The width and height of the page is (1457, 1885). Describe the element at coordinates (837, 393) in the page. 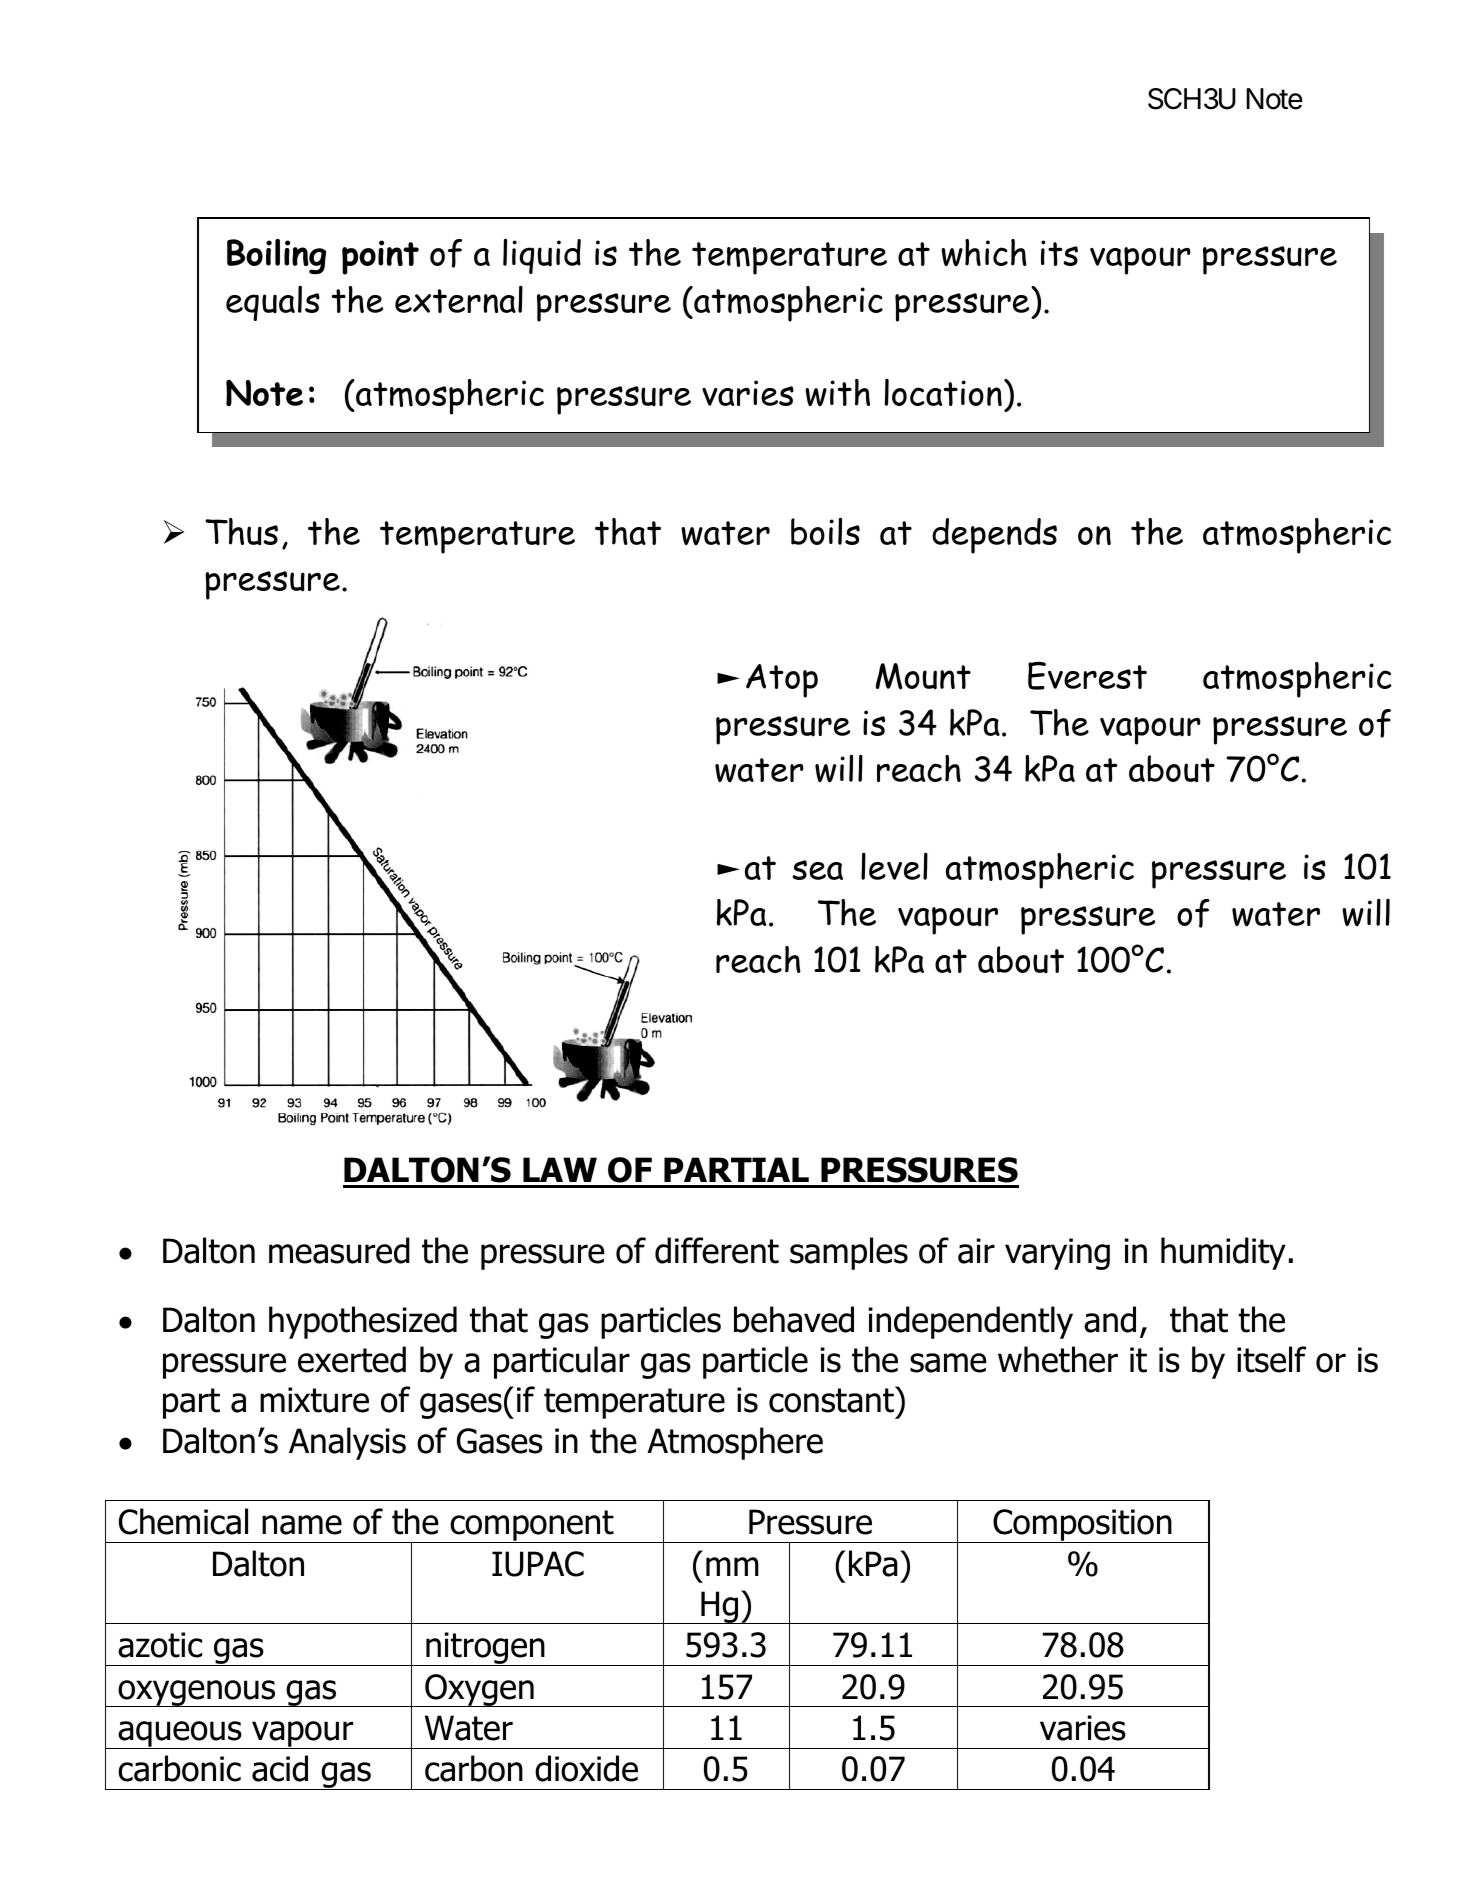

I see `with` at that location.
